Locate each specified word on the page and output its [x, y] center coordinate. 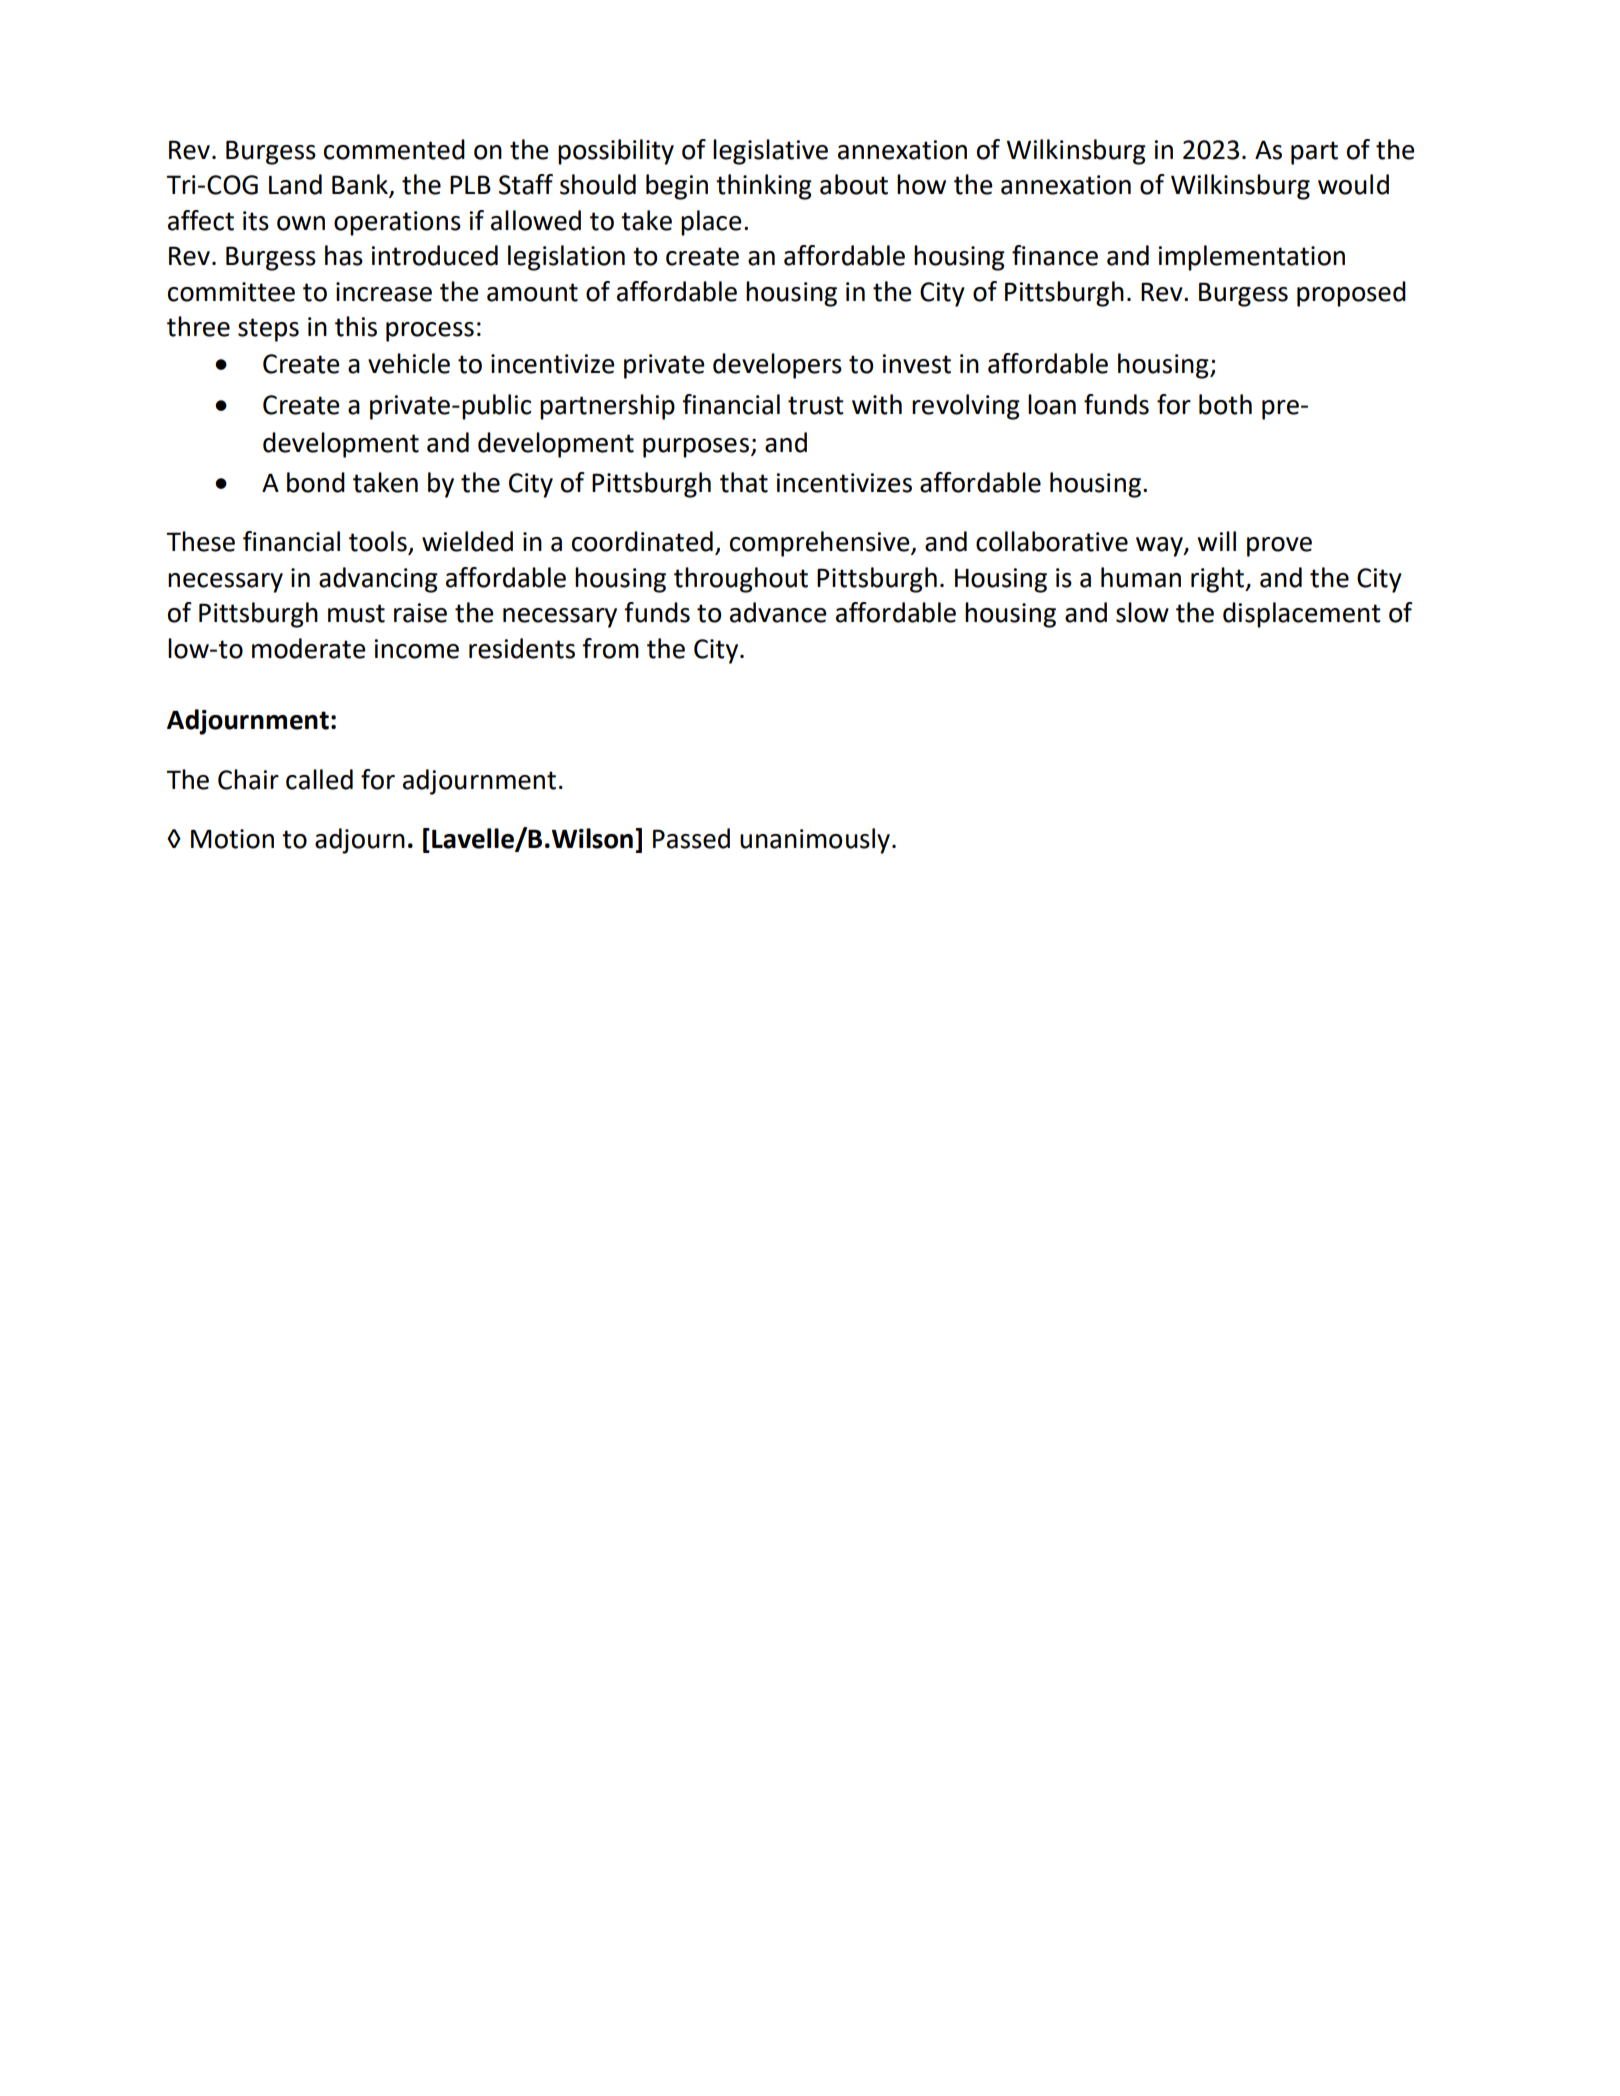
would [1353, 184]
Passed [691, 838]
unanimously [815, 841]
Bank [361, 185]
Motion [232, 839]
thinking [764, 187]
